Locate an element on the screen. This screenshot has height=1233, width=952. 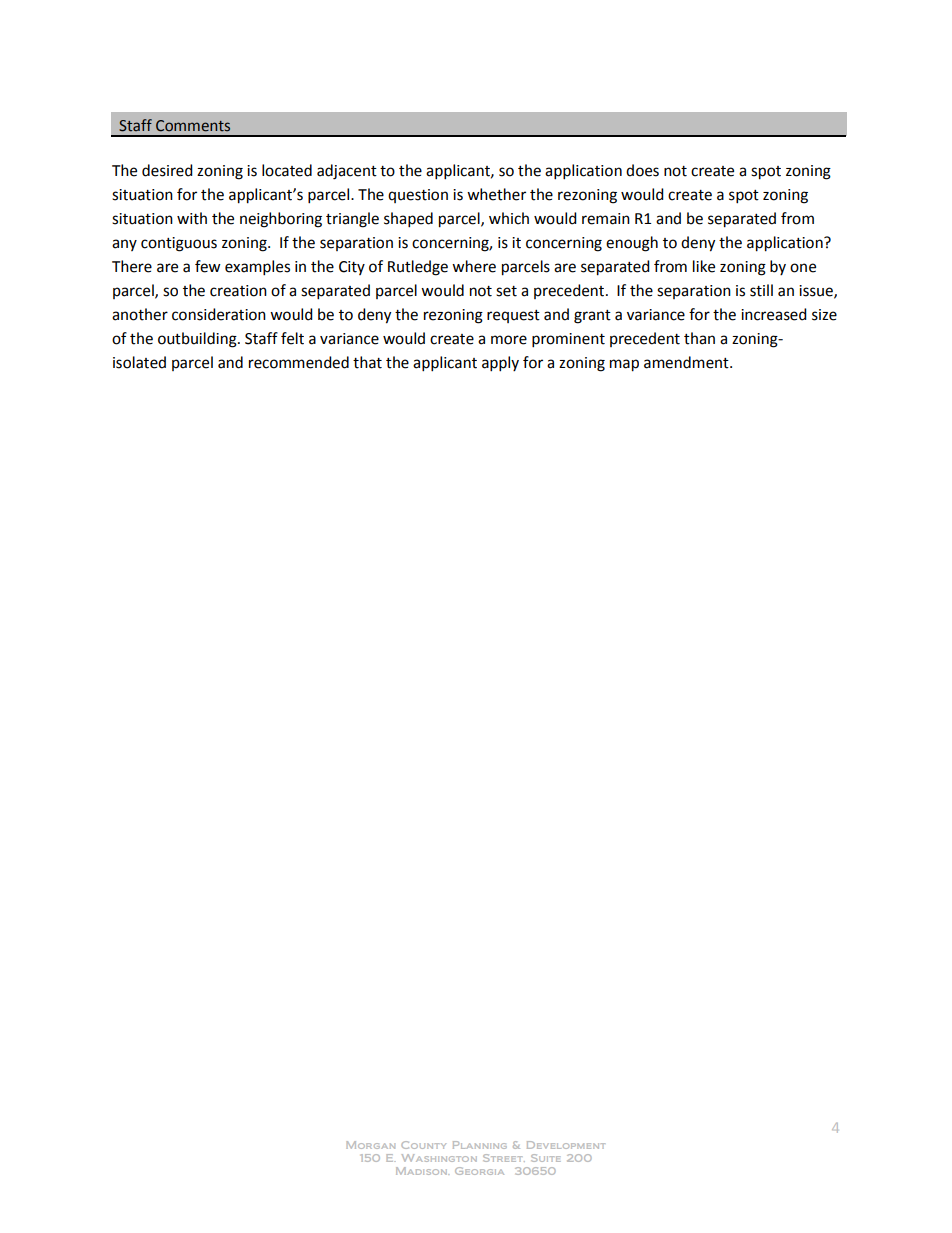
does is located at coordinates (642, 170).
